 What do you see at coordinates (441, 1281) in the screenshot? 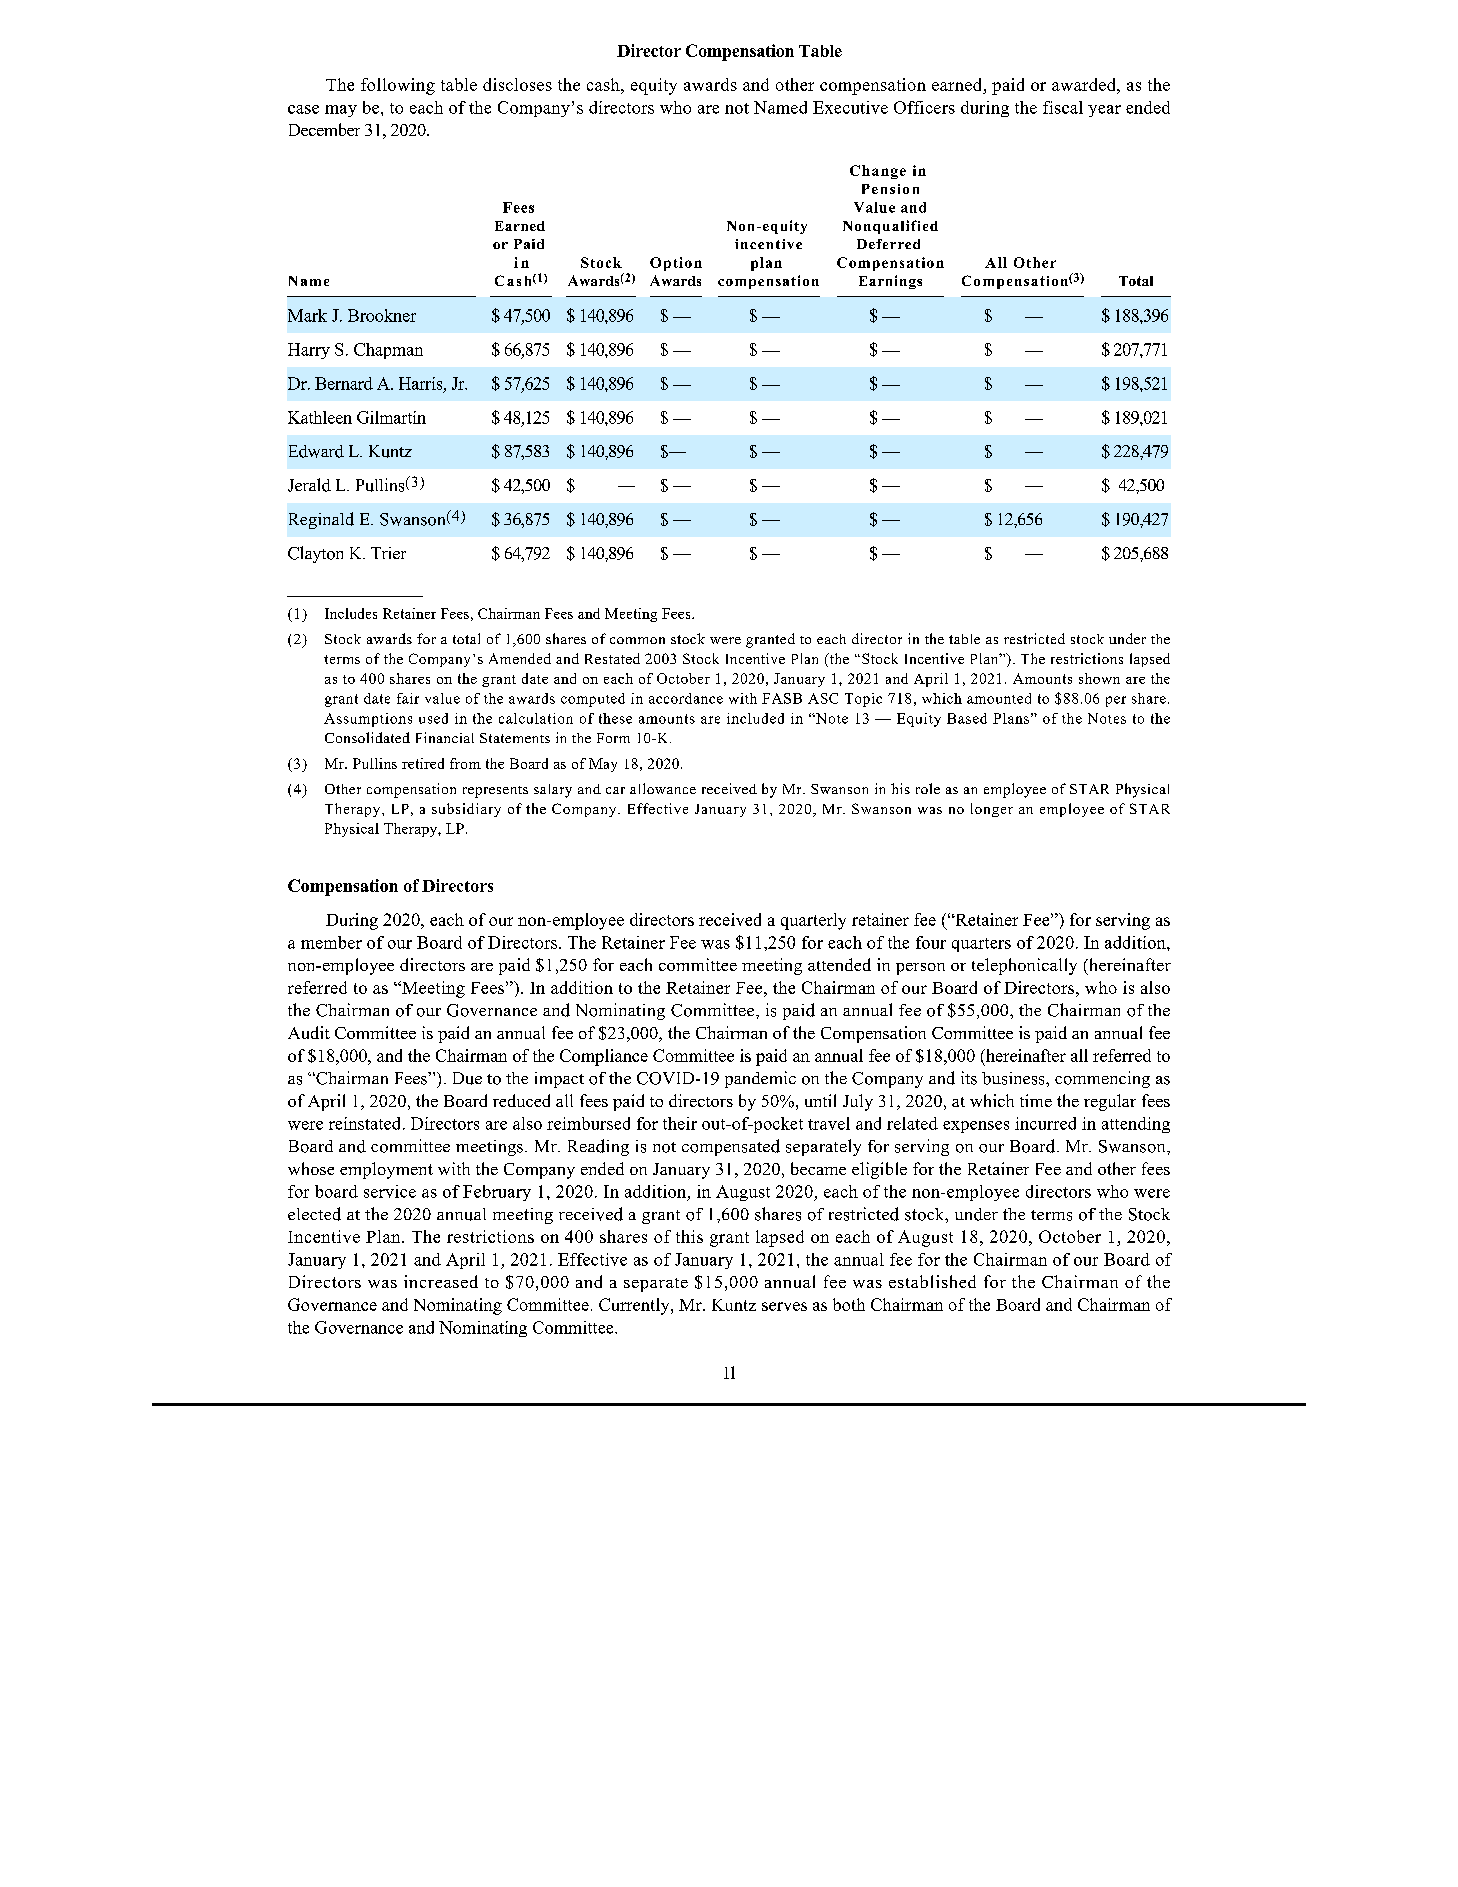
I see `increased` at bounding box center [441, 1281].
